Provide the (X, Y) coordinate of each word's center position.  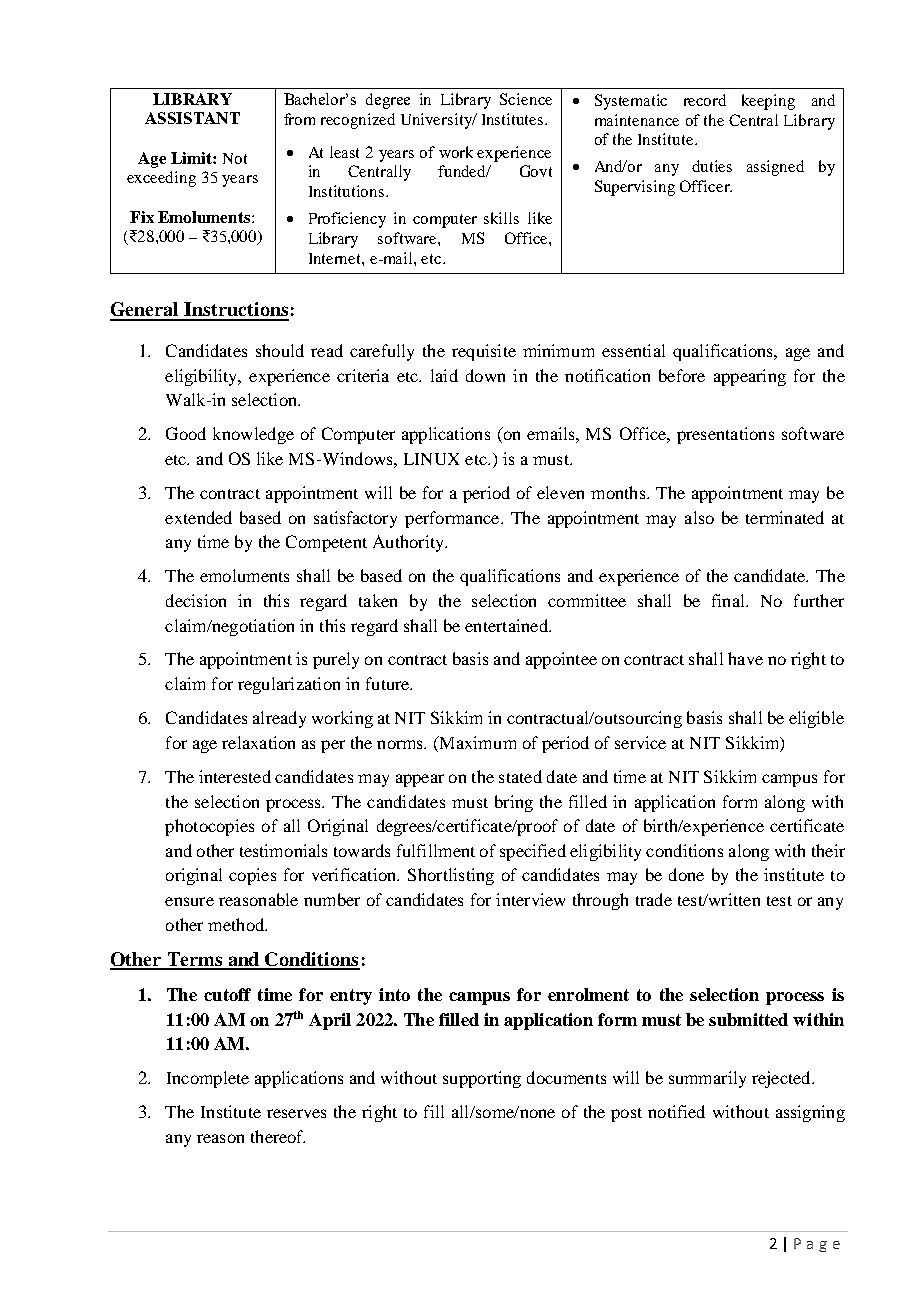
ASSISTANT (192, 118)
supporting (482, 1079)
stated (520, 776)
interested (235, 776)
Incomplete (208, 1079)
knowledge (253, 435)
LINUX (431, 459)
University (437, 121)
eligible (816, 719)
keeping (768, 102)
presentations (725, 435)
